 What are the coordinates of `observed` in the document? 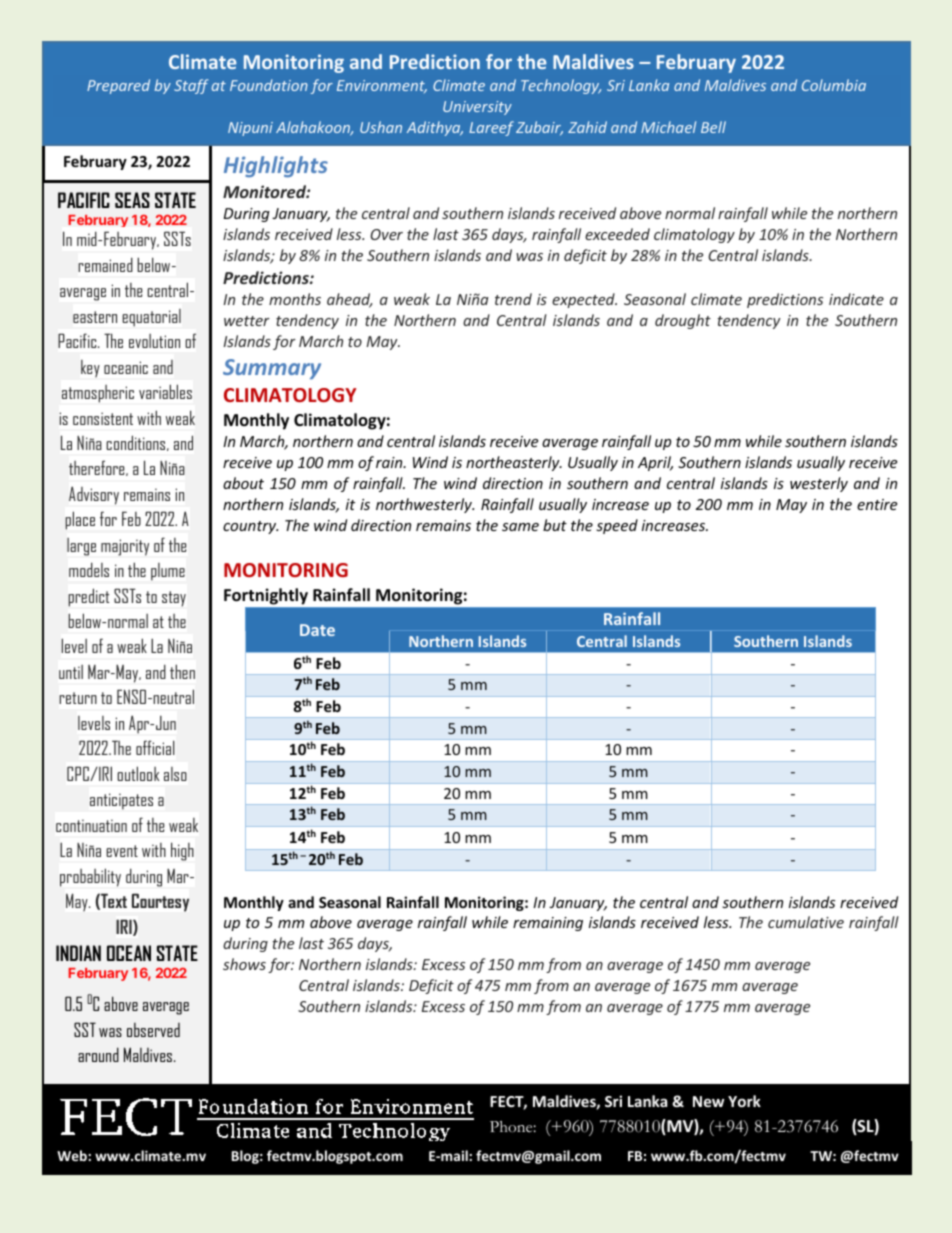 It's located at (153, 1029).
